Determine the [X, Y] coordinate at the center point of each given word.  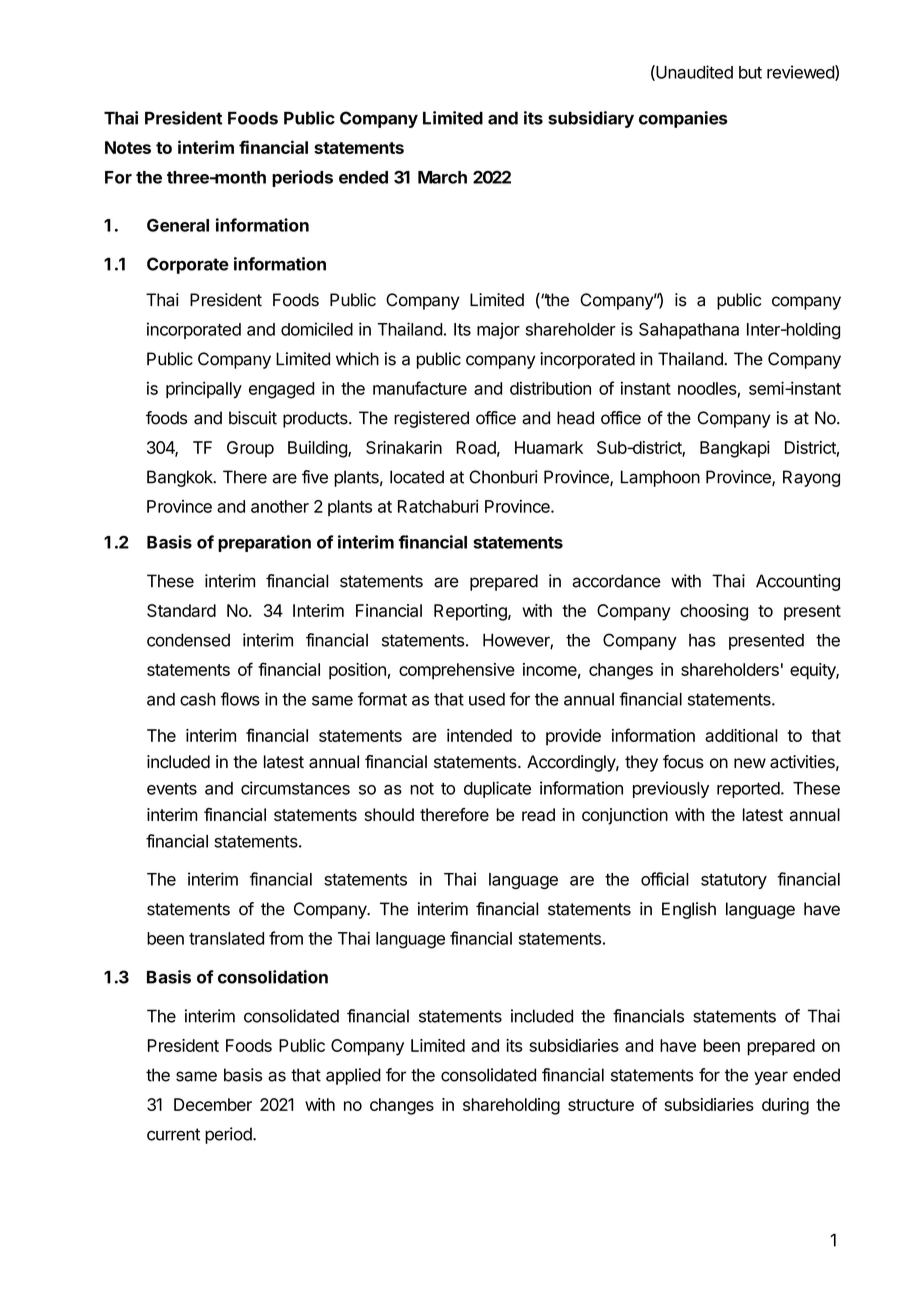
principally [204, 390]
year [771, 1078]
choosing [714, 612]
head [575, 418]
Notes [128, 147]
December [213, 1104]
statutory [734, 881]
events [172, 789]
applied [353, 1076]
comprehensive [457, 671]
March [442, 177]
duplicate [497, 789]
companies [683, 119]
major [498, 330]
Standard [181, 610]
